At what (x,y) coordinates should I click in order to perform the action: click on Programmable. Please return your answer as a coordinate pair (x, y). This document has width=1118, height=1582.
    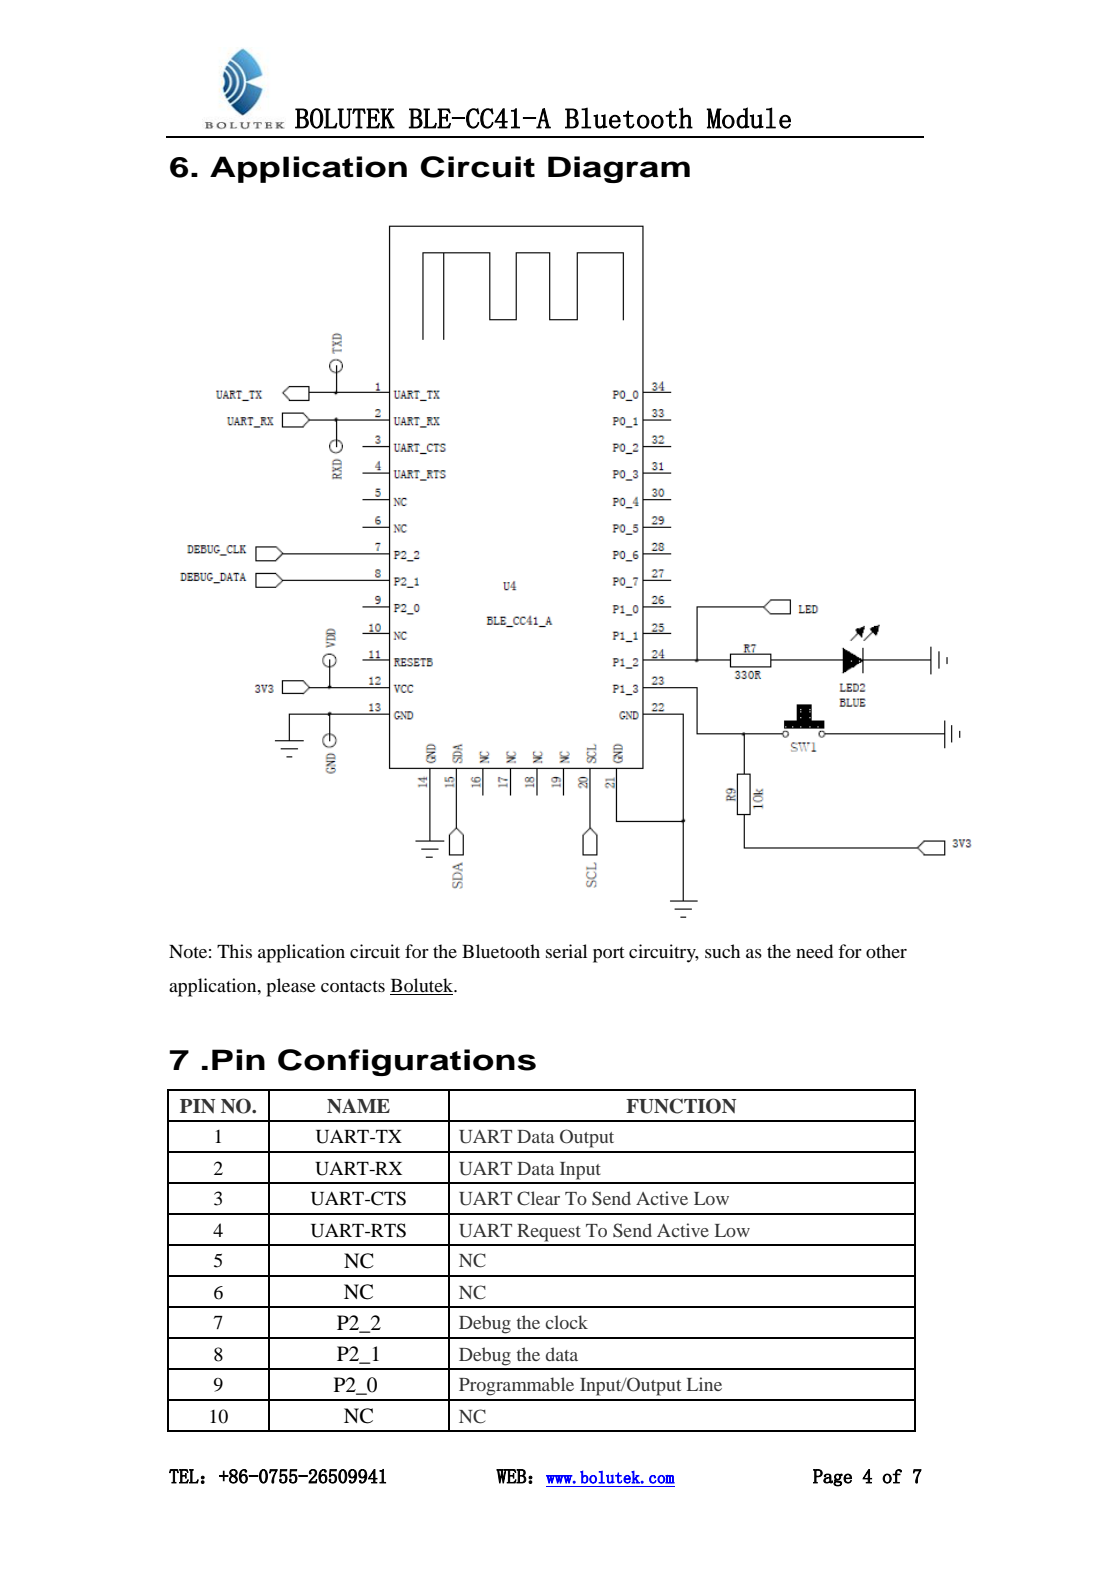
    Looking at the image, I should click on (516, 1386).
